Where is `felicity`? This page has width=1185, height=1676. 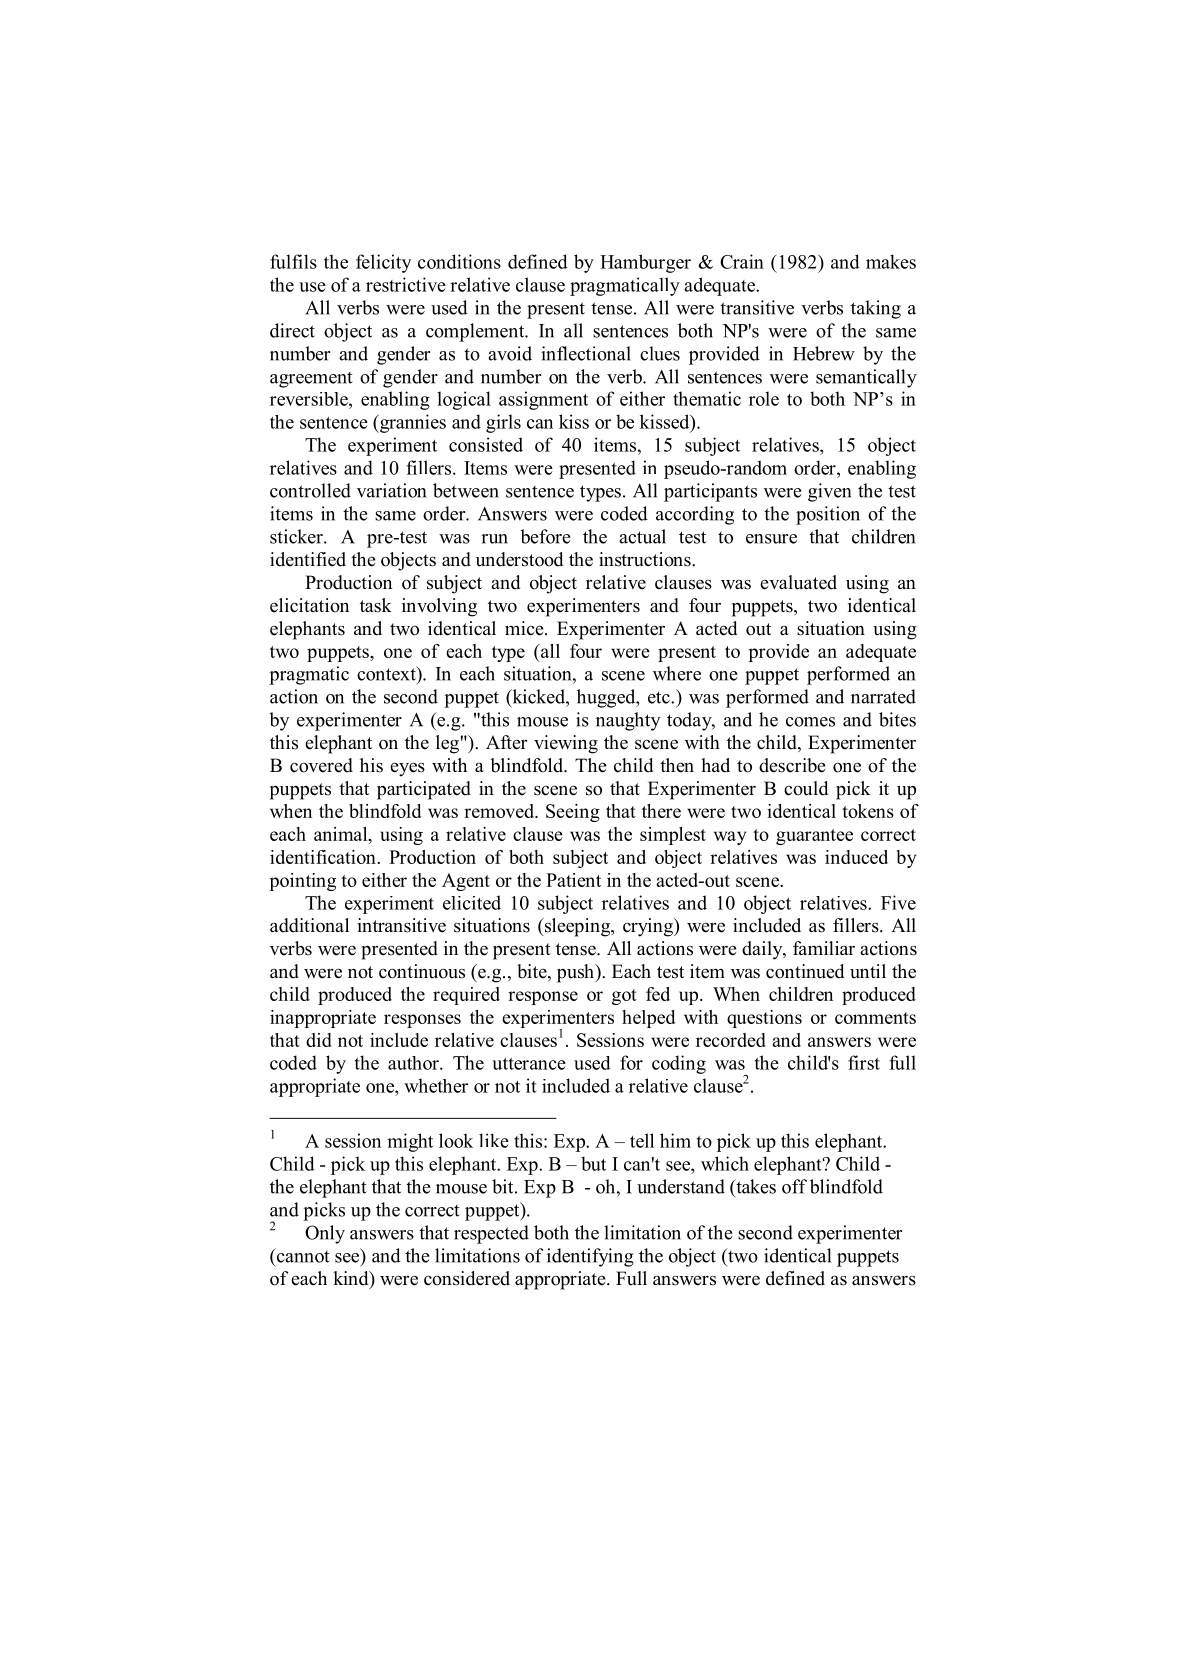 felicity is located at coordinates (383, 263).
